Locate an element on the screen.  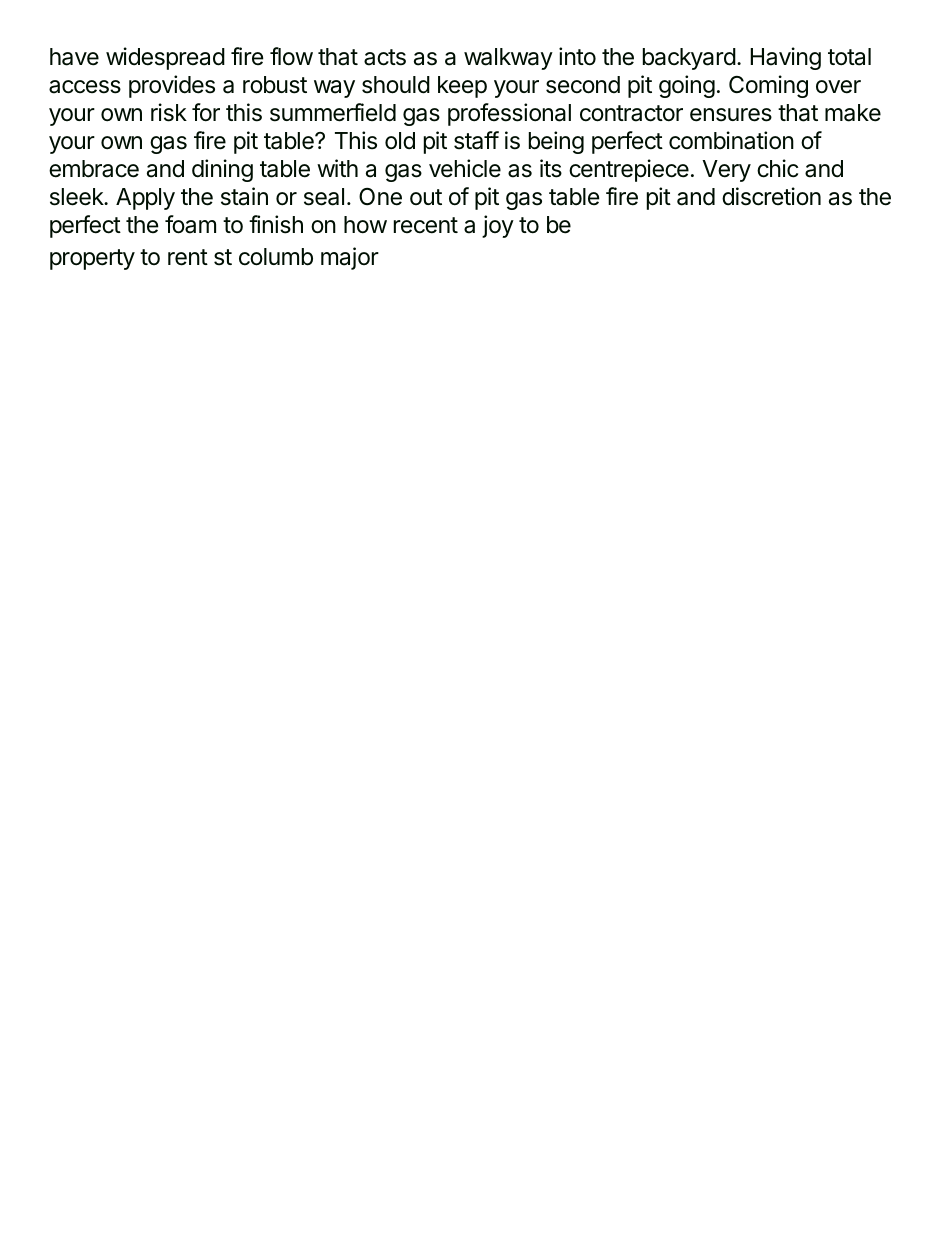
joy is located at coordinates (498, 226).
